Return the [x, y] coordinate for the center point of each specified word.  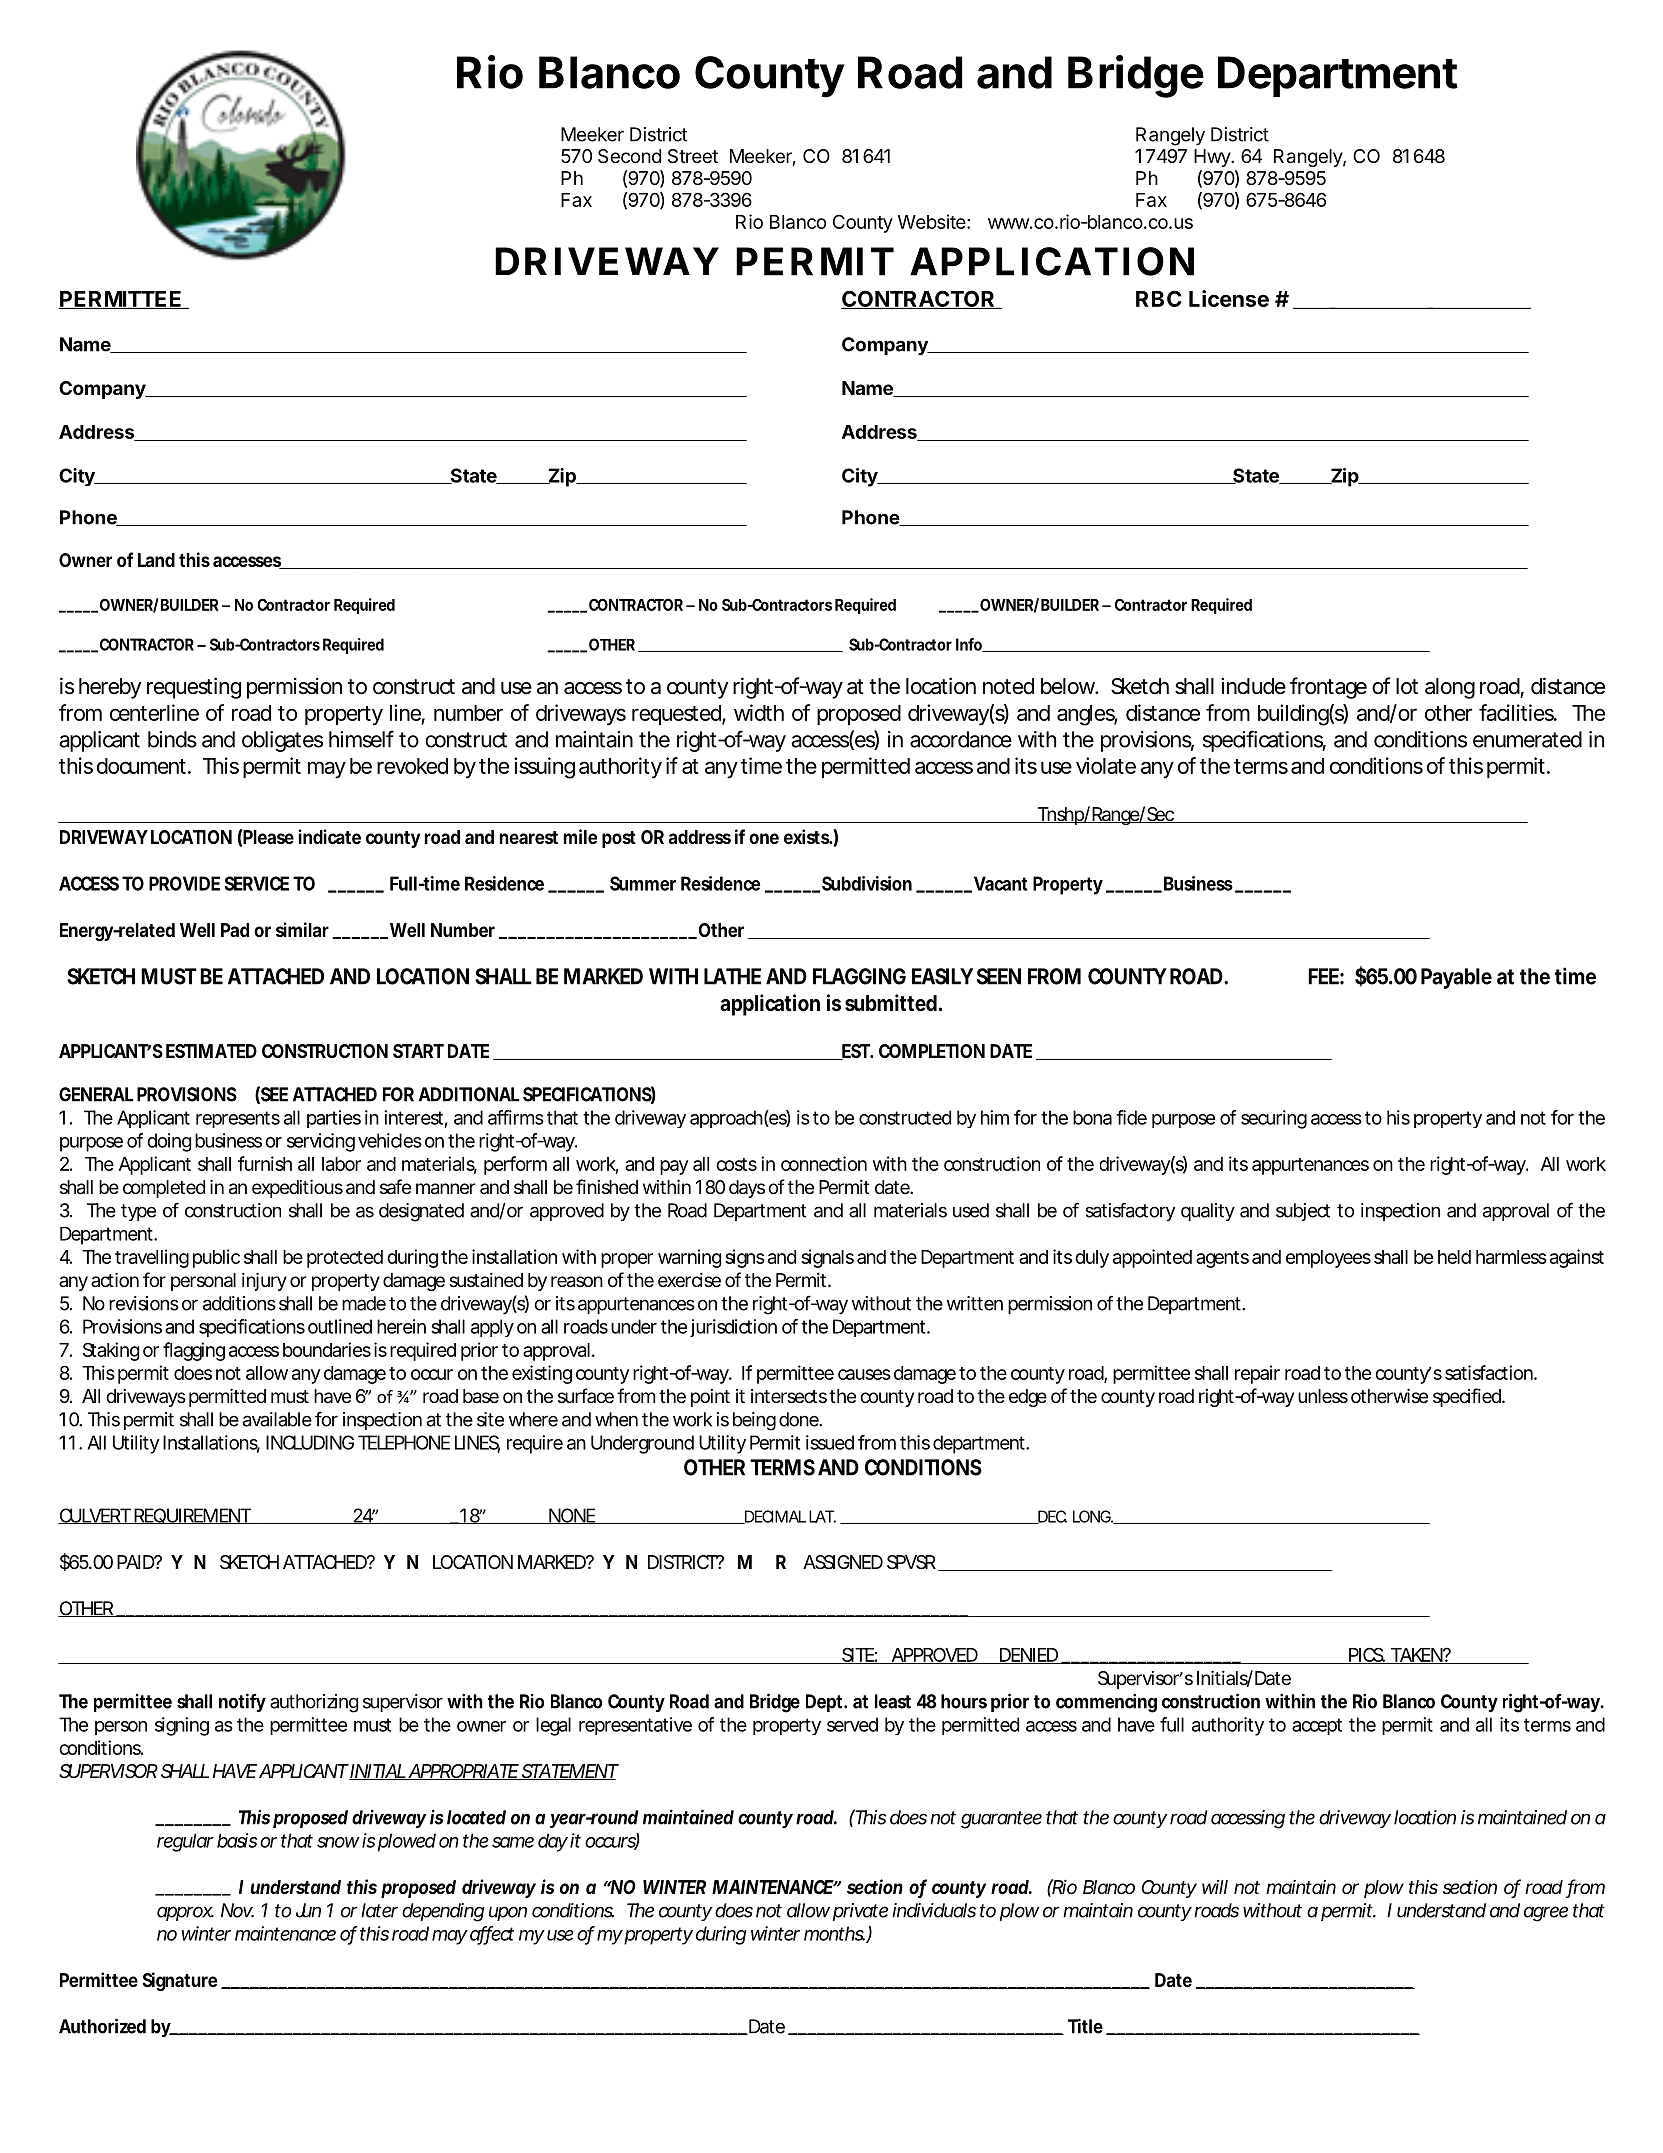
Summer [643, 883]
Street [693, 156]
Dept [824, 1703]
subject [1303, 1212]
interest [413, 1117]
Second [629, 156]
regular [185, 1842]
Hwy [1213, 158]
